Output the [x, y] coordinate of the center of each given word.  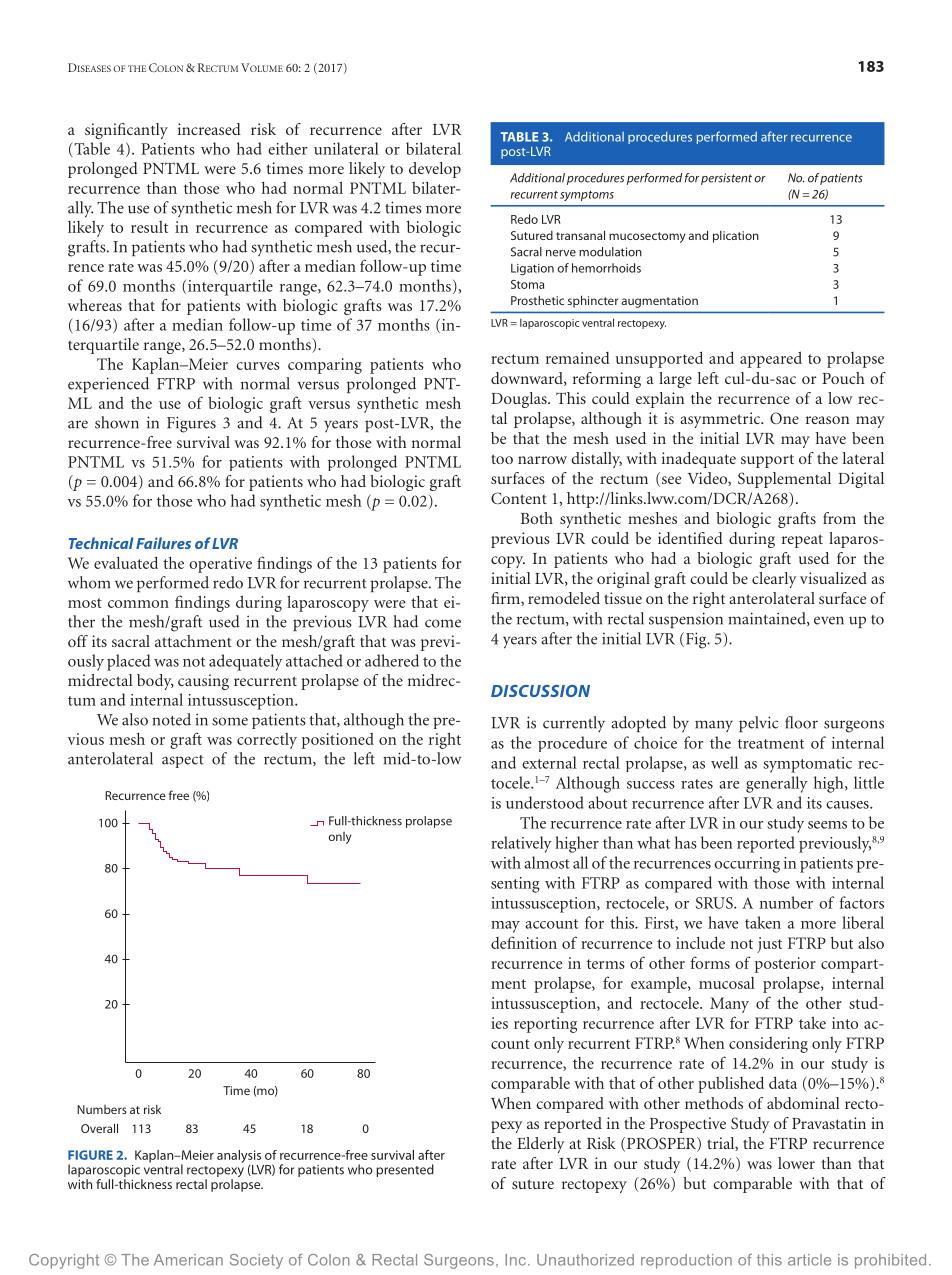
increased [209, 129]
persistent [726, 179]
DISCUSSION [540, 691]
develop [435, 170]
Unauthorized [585, 1260]
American [188, 1260]
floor [801, 722]
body [155, 682]
